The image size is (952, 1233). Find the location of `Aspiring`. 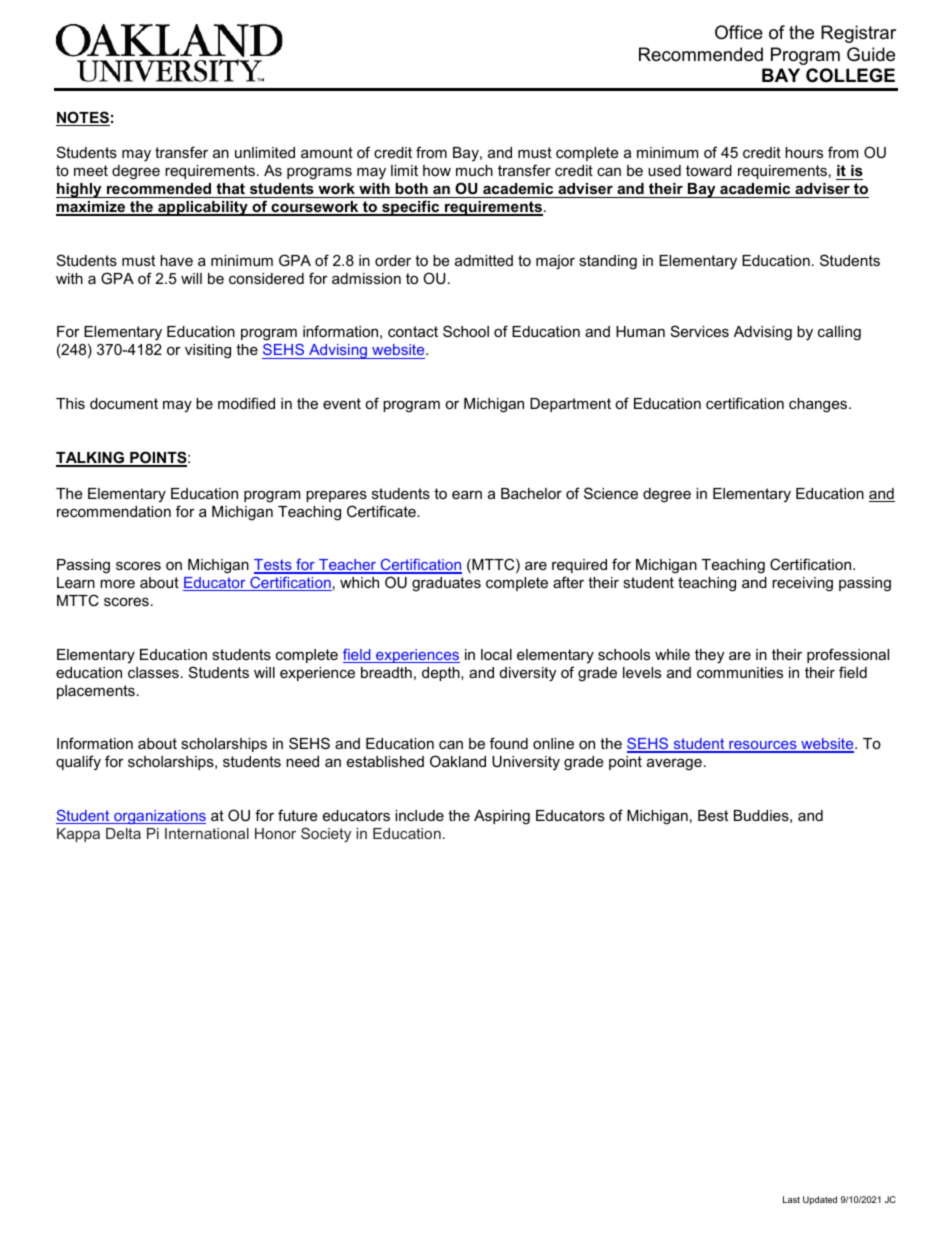

Aspiring is located at coordinates (502, 817).
